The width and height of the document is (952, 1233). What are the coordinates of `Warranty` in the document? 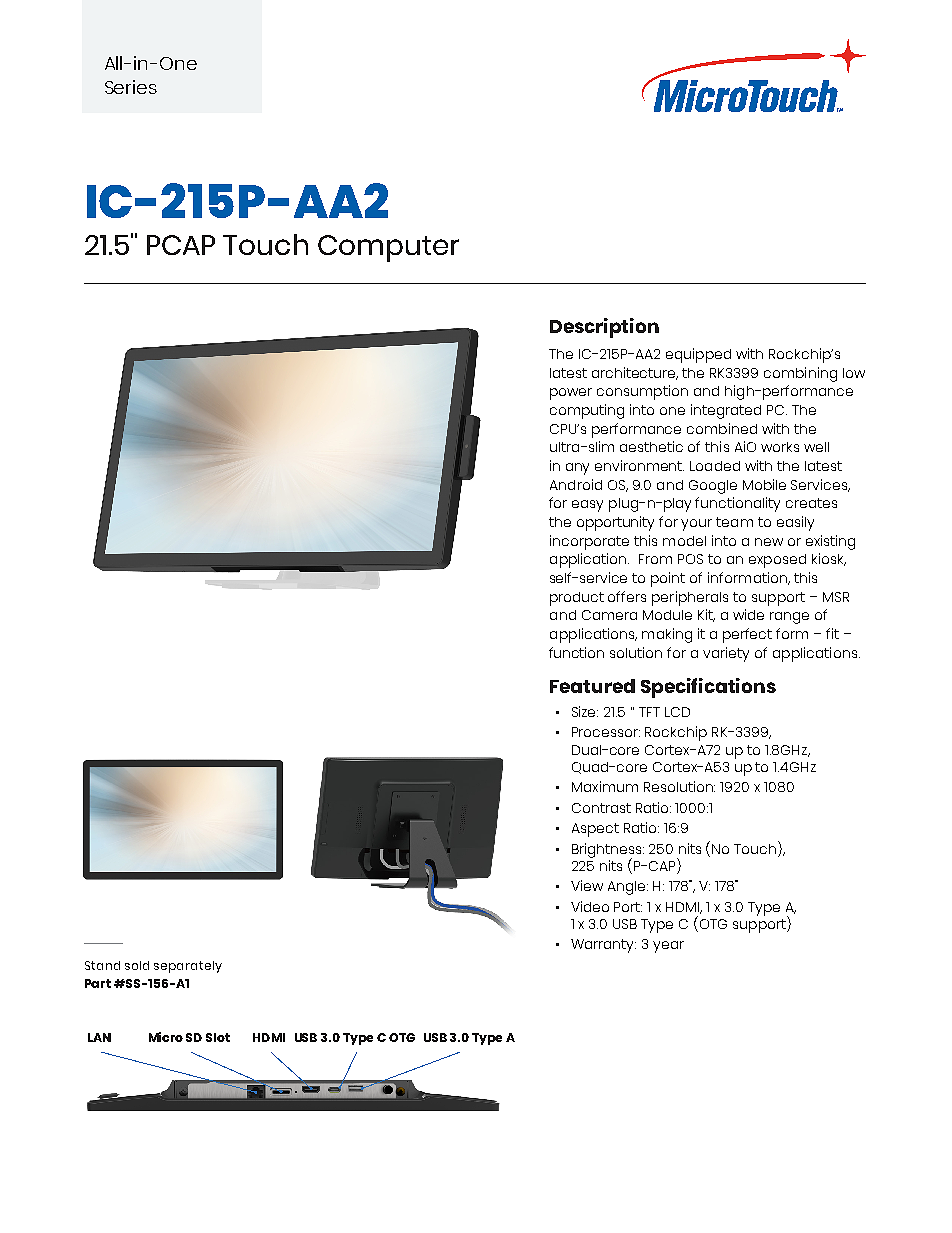 It's located at (603, 946).
